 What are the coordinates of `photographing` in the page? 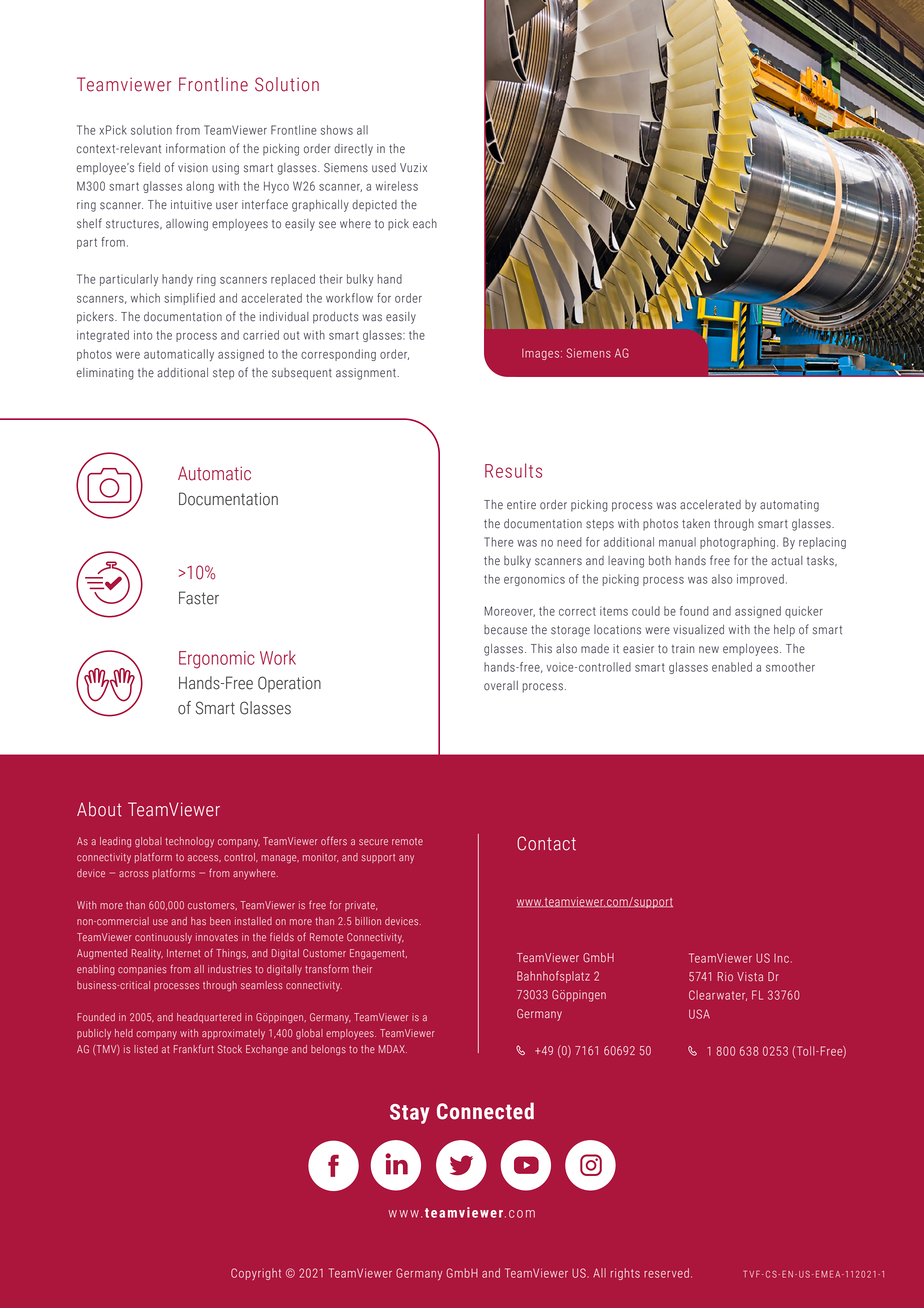 It's located at (737, 543).
